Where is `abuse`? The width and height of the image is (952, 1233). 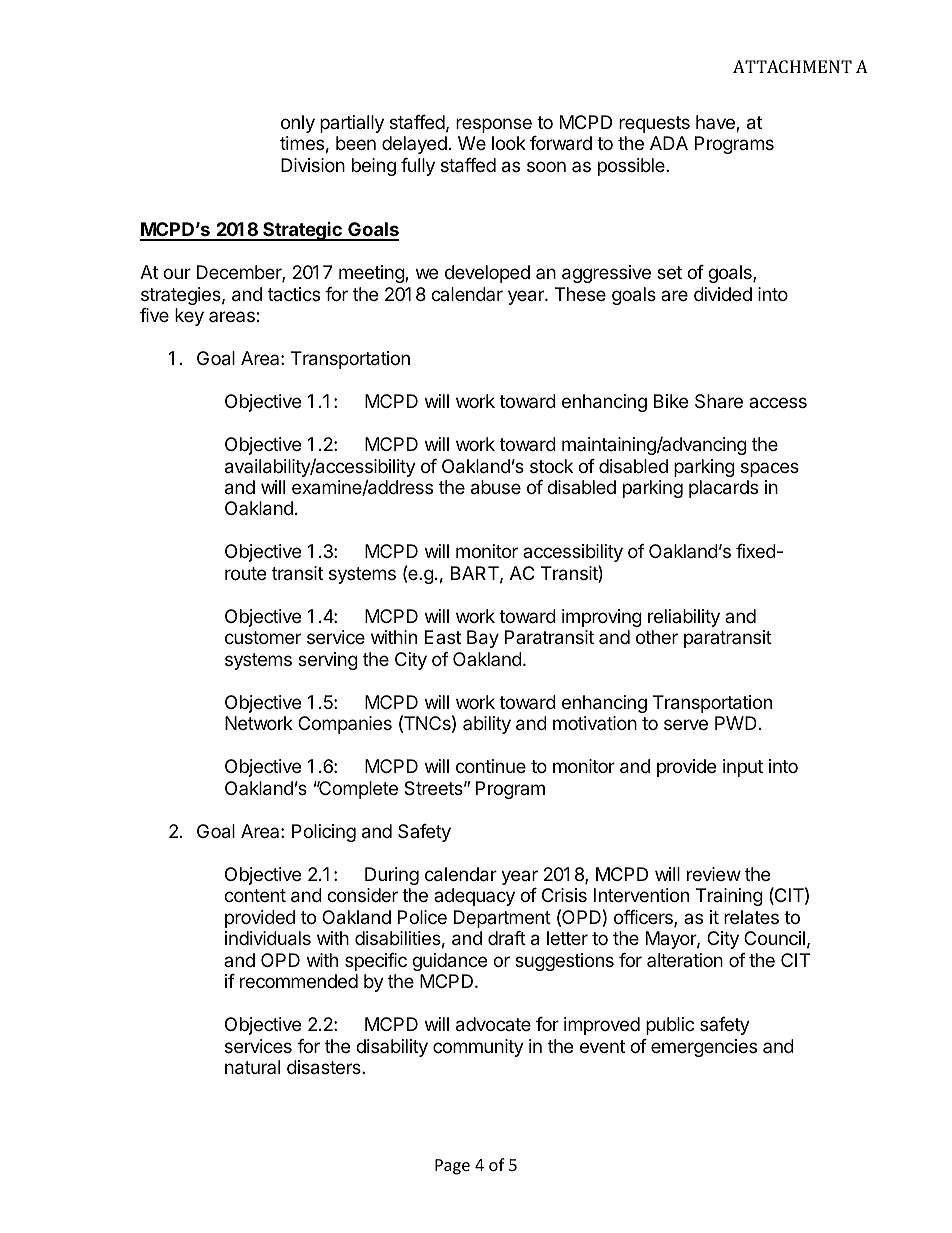 abuse is located at coordinates (496, 487).
